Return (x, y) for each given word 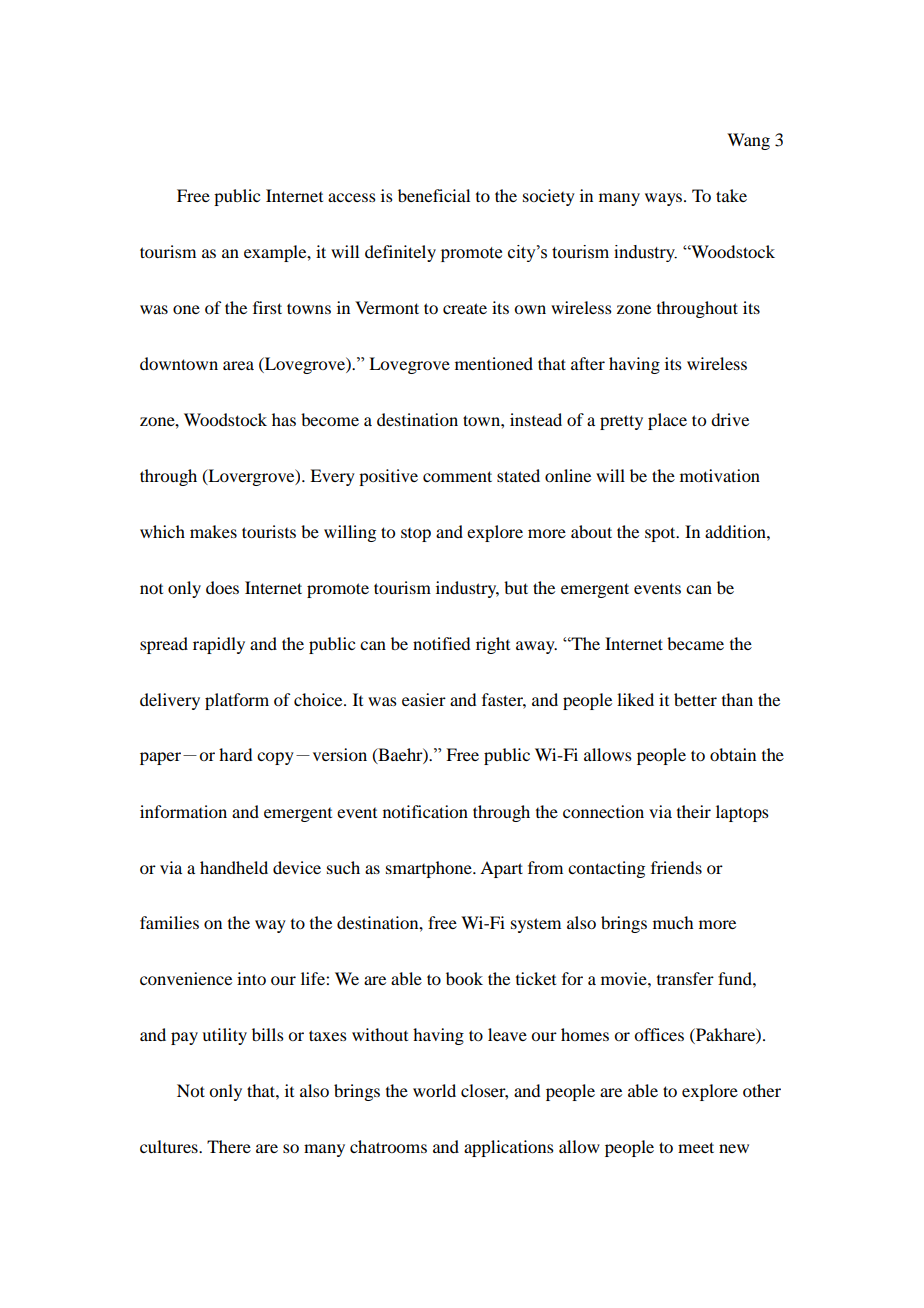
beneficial (434, 195)
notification (425, 811)
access (352, 197)
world (434, 1090)
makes (213, 531)
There (229, 1146)
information (183, 811)
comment (457, 476)
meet (696, 1147)
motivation (720, 475)
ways (663, 199)
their (694, 811)
